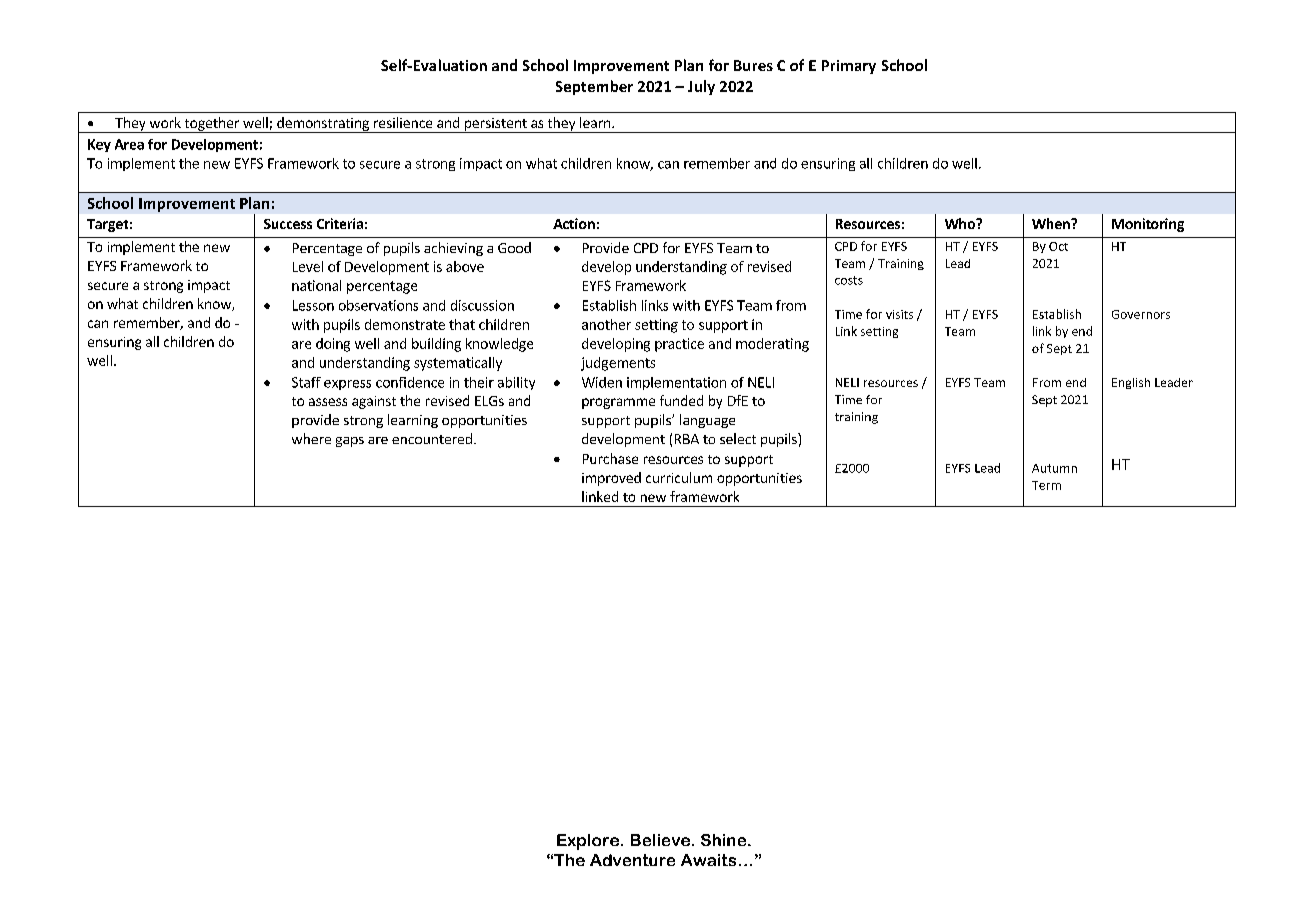 The image size is (1308, 924). What do you see at coordinates (725, 840) in the image?
I see `Shine` at bounding box center [725, 840].
